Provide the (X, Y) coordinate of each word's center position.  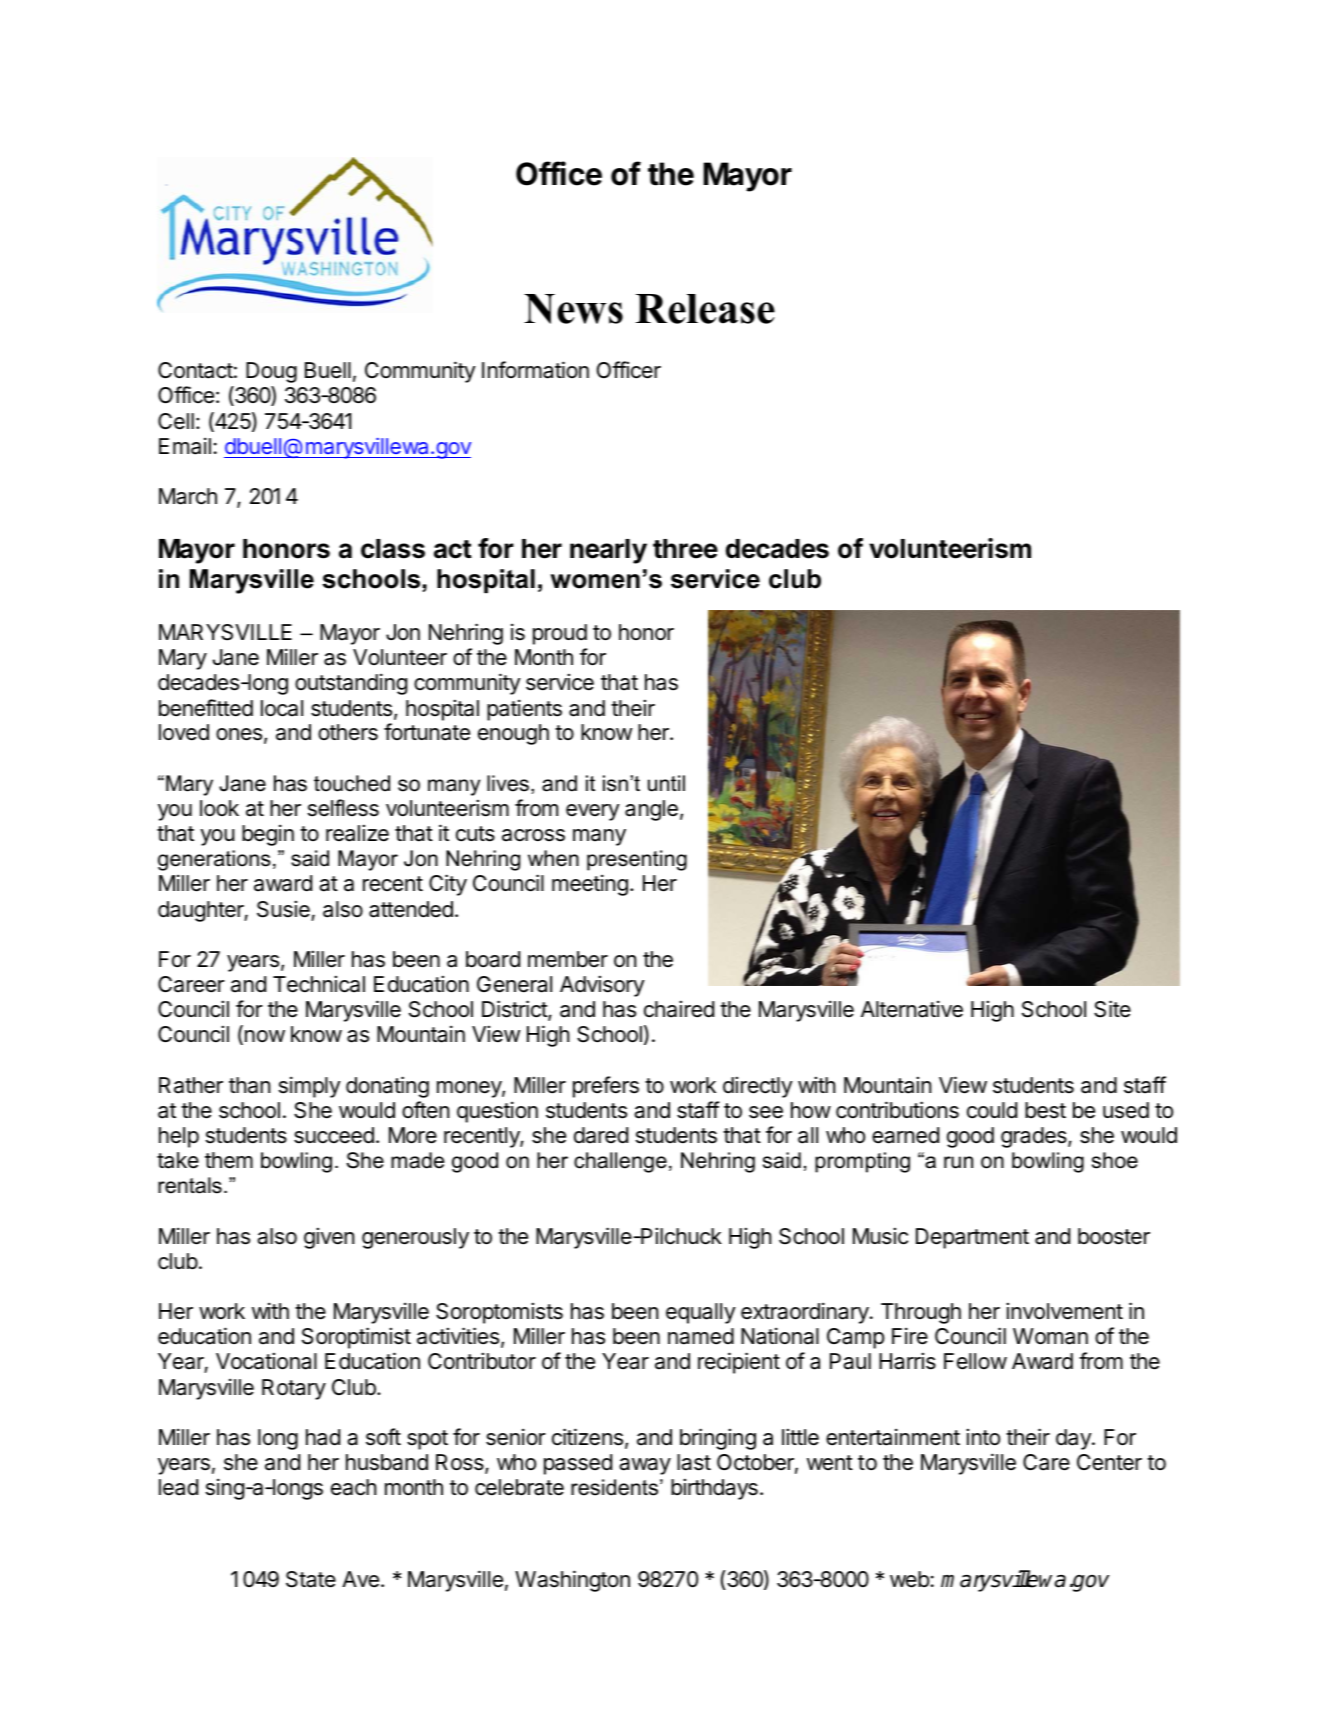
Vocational (266, 1361)
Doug (271, 372)
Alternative (912, 1009)
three (685, 549)
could (992, 1110)
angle (651, 810)
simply (310, 1087)
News (573, 309)
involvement (1064, 1311)
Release (705, 309)
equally (701, 1313)
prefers (606, 1087)
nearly (608, 551)
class (393, 549)
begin (268, 835)
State (311, 1579)
